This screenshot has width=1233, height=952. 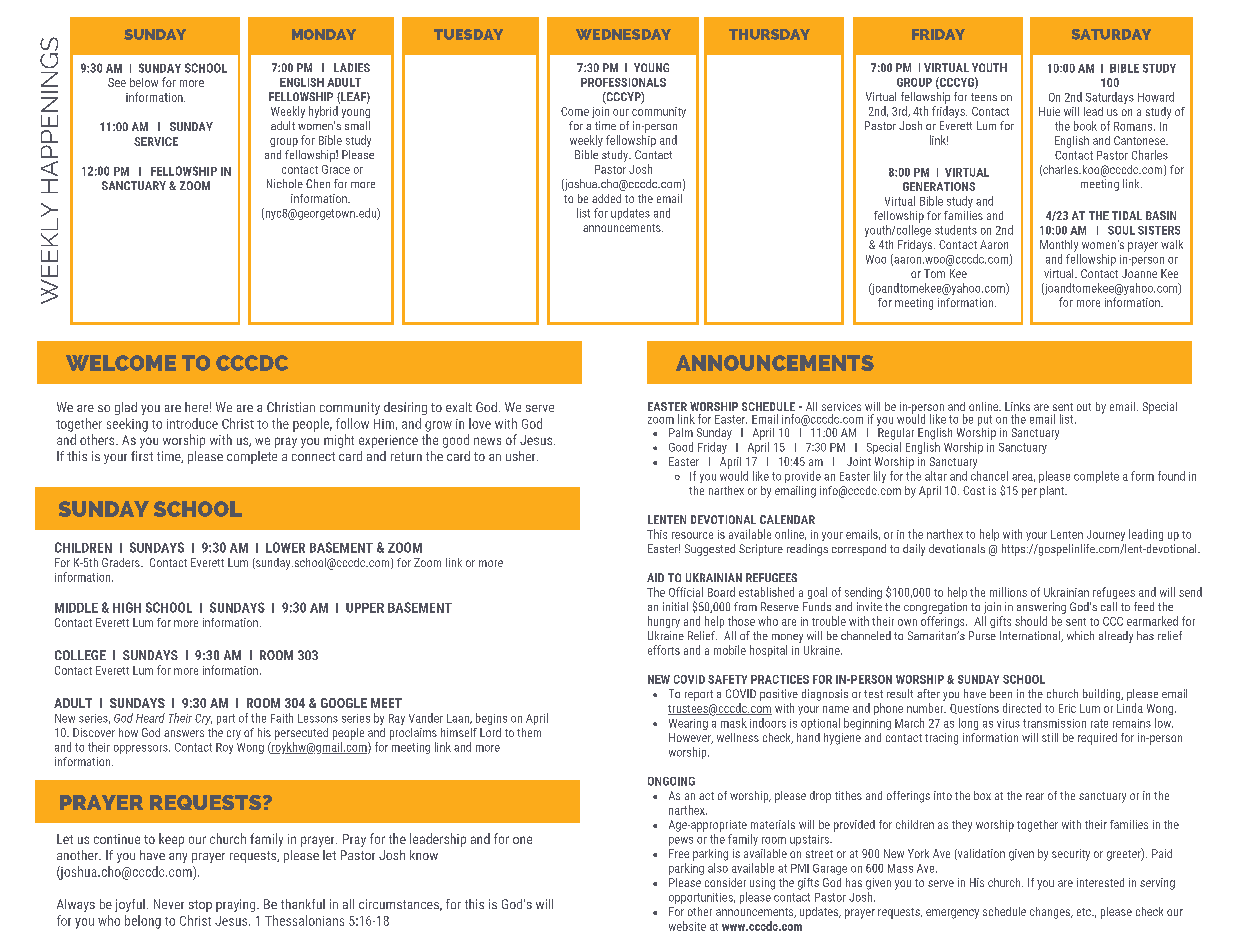 I want to click on teens, so click(x=984, y=97).
